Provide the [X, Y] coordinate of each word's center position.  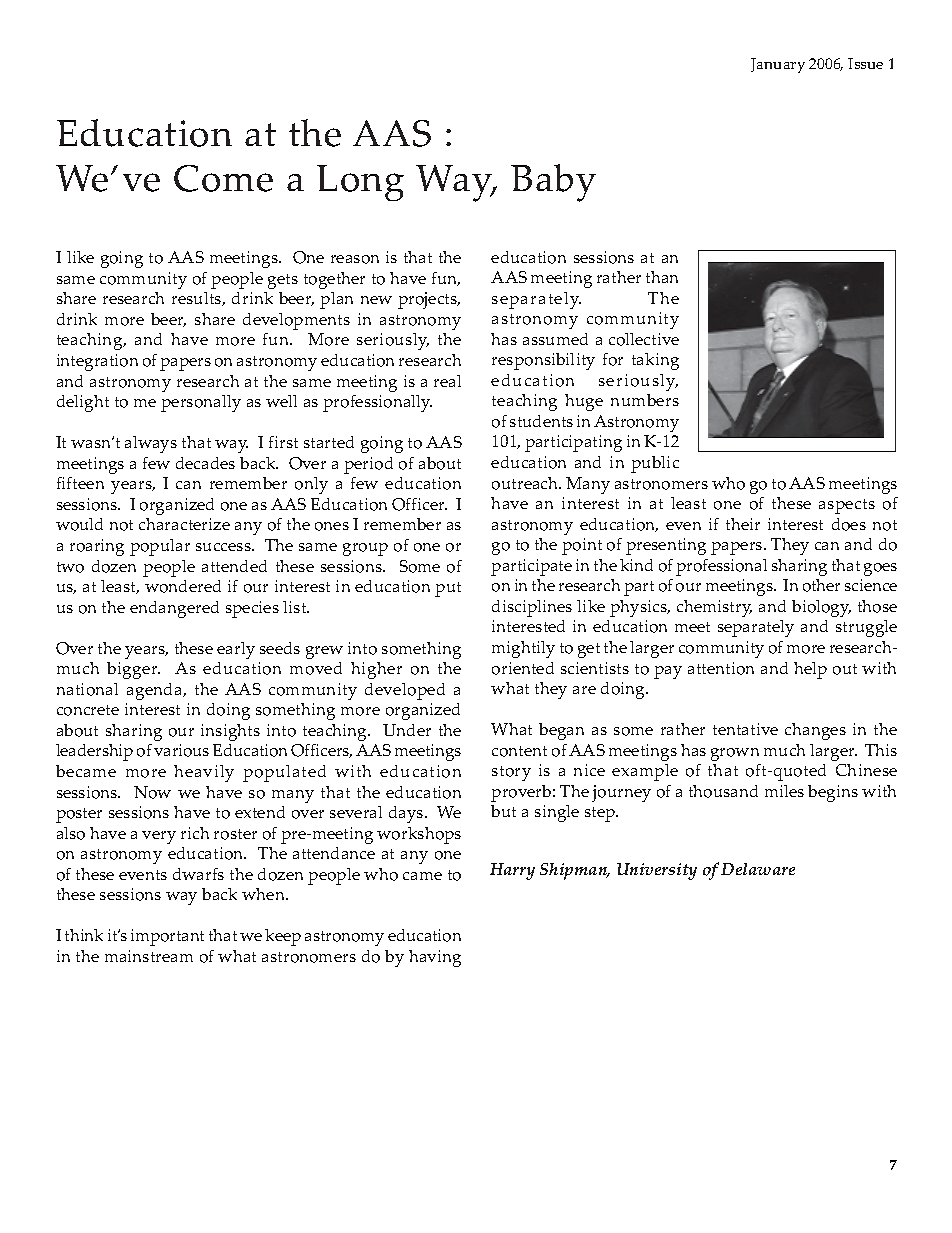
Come [223, 178]
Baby [553, 183]
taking [655, 361]
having [435, 958]
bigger [133, 670]
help [810, 670]
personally [201, 403]
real [447, 381]
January [778, 65]
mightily [523, 649]
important [167, 937]
